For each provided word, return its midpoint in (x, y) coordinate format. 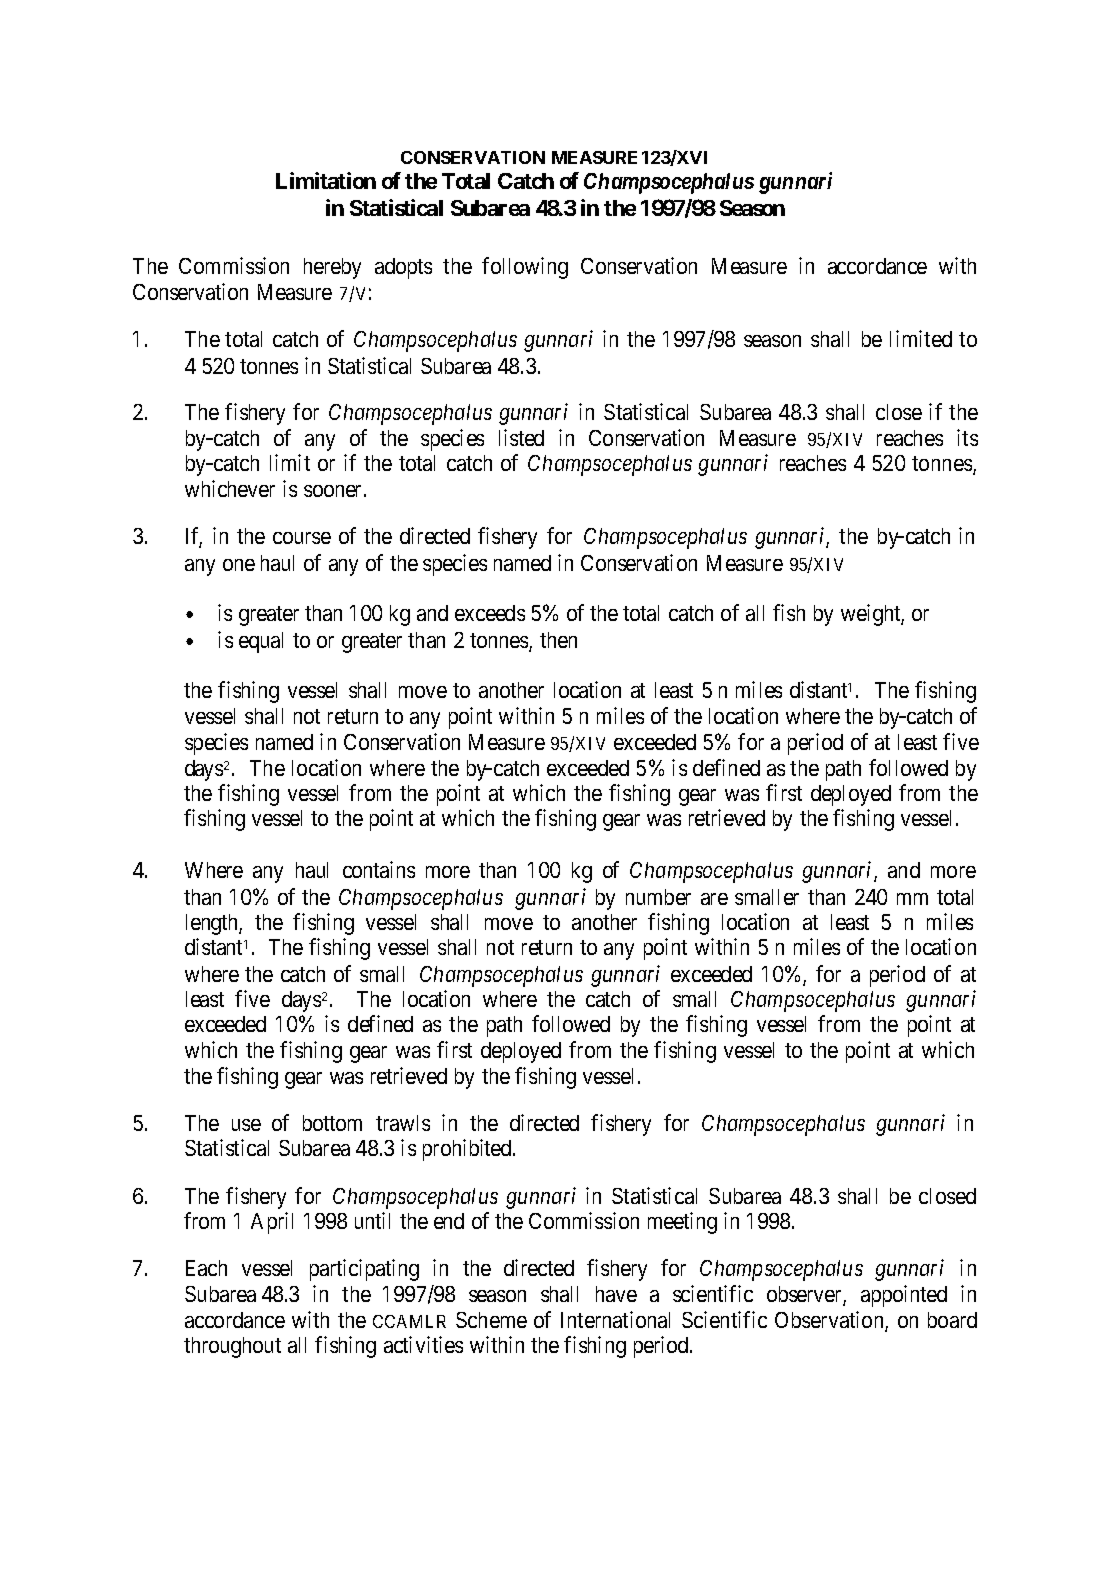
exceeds (490, 613)
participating (364, 1270)
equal (261, 642)
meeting (682, 1223)
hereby (332, 268)
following (525, 268)
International (615, 1319)
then (558, 640)
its (967, 437)
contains (379, 869)
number (658, 897)
